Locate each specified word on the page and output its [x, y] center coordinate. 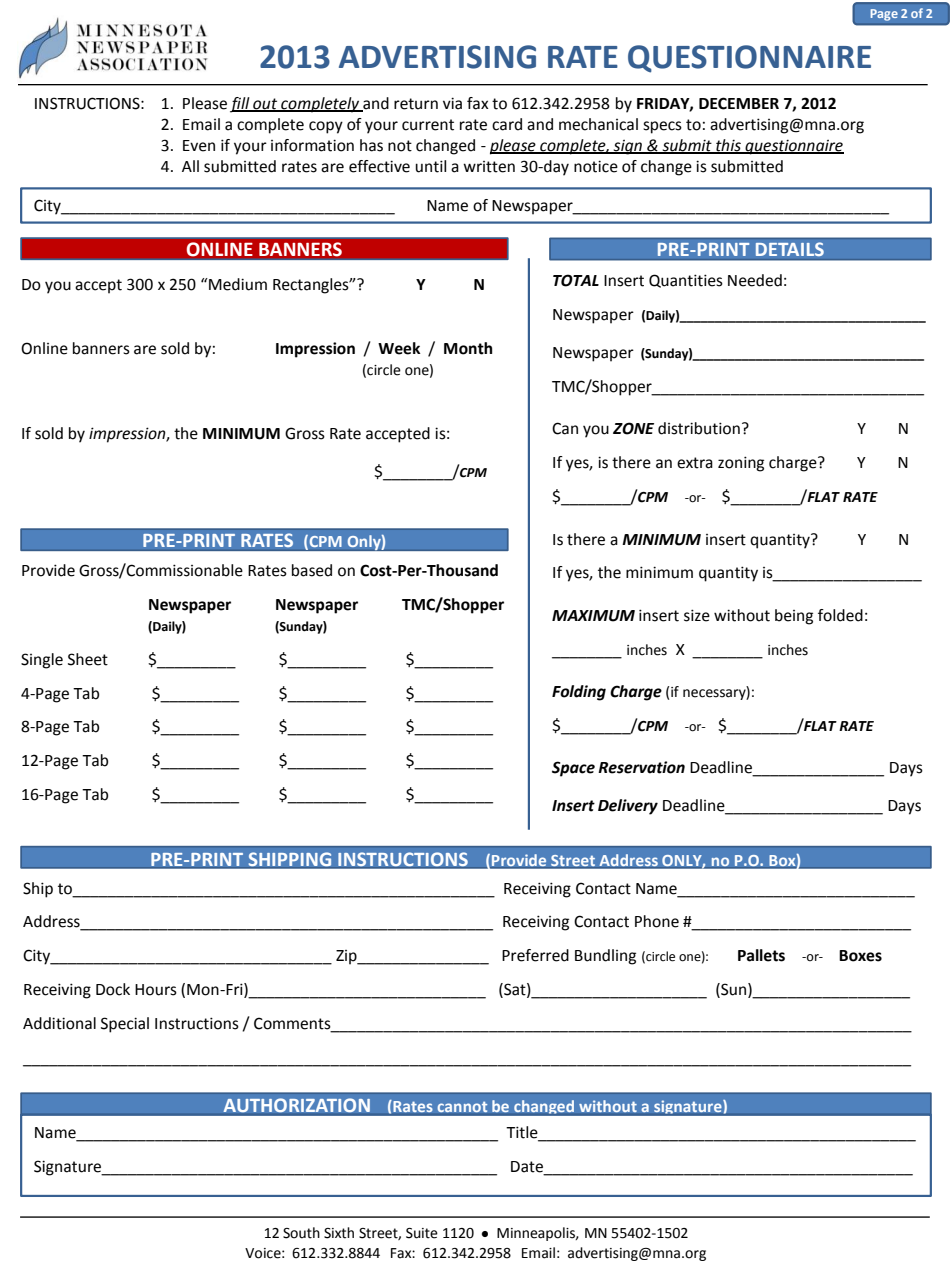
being [794, 617]
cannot [462, 1106]
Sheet [88, 659]
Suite [422, 1233]
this [728, 146]
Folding [579, 693]
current [428, 125]
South [301, 1233]
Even [199, 146]
